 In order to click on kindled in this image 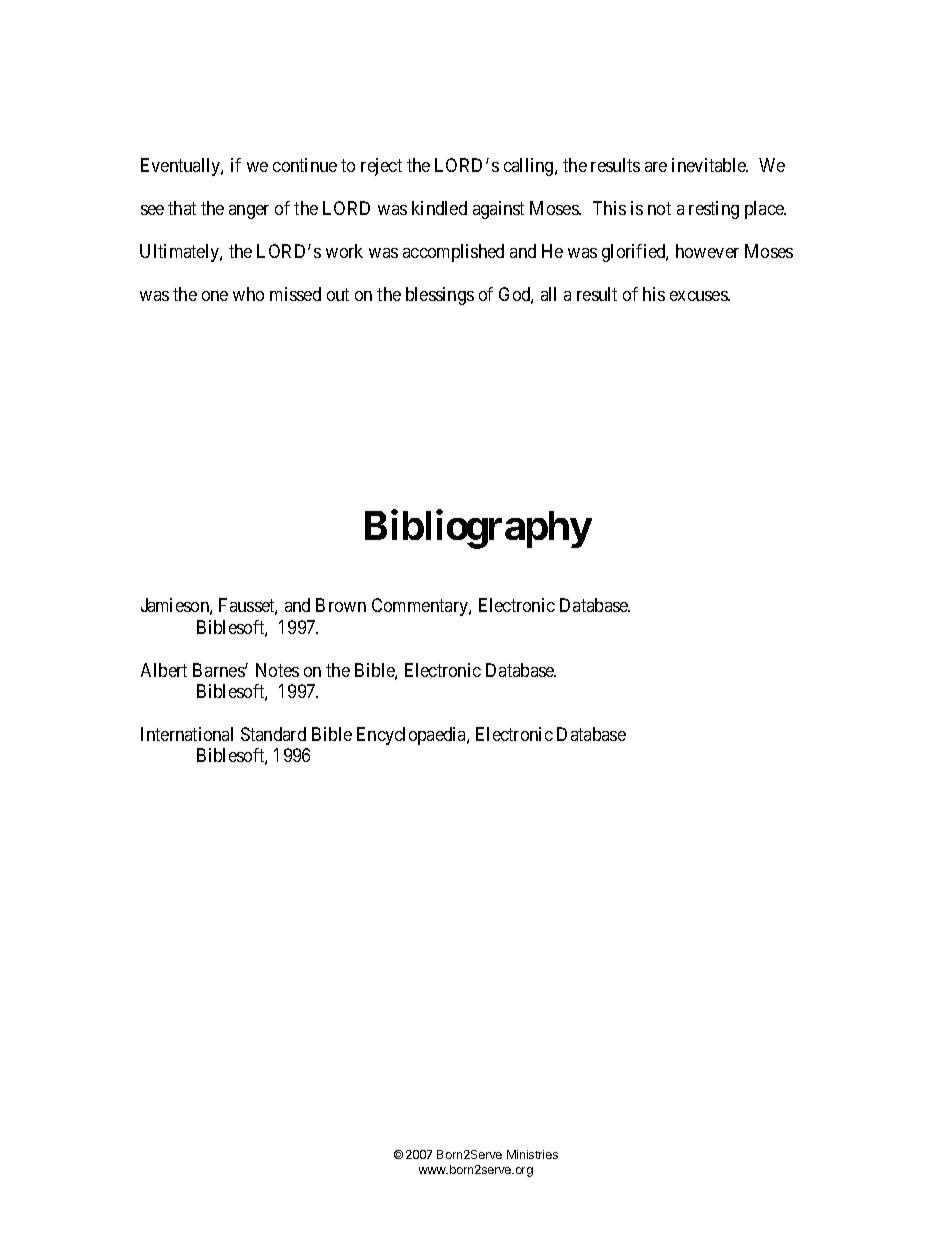, I will do `click(439, 208)`.
